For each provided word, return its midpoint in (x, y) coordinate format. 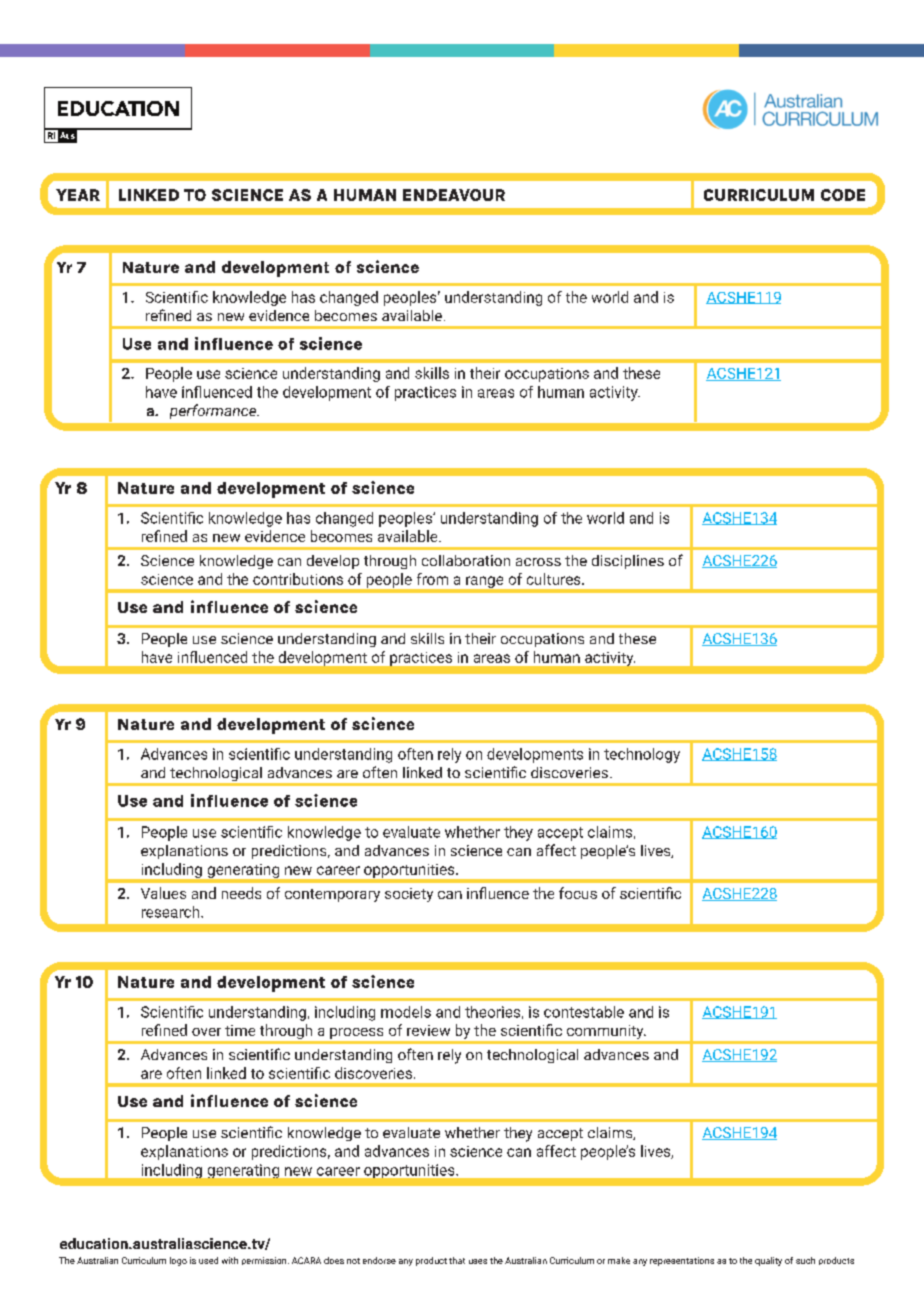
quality (768, 1261)
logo (178, 1261)
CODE (843, 195)
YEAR (78, 195)
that (457, 1260)
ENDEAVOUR (454, 195)
